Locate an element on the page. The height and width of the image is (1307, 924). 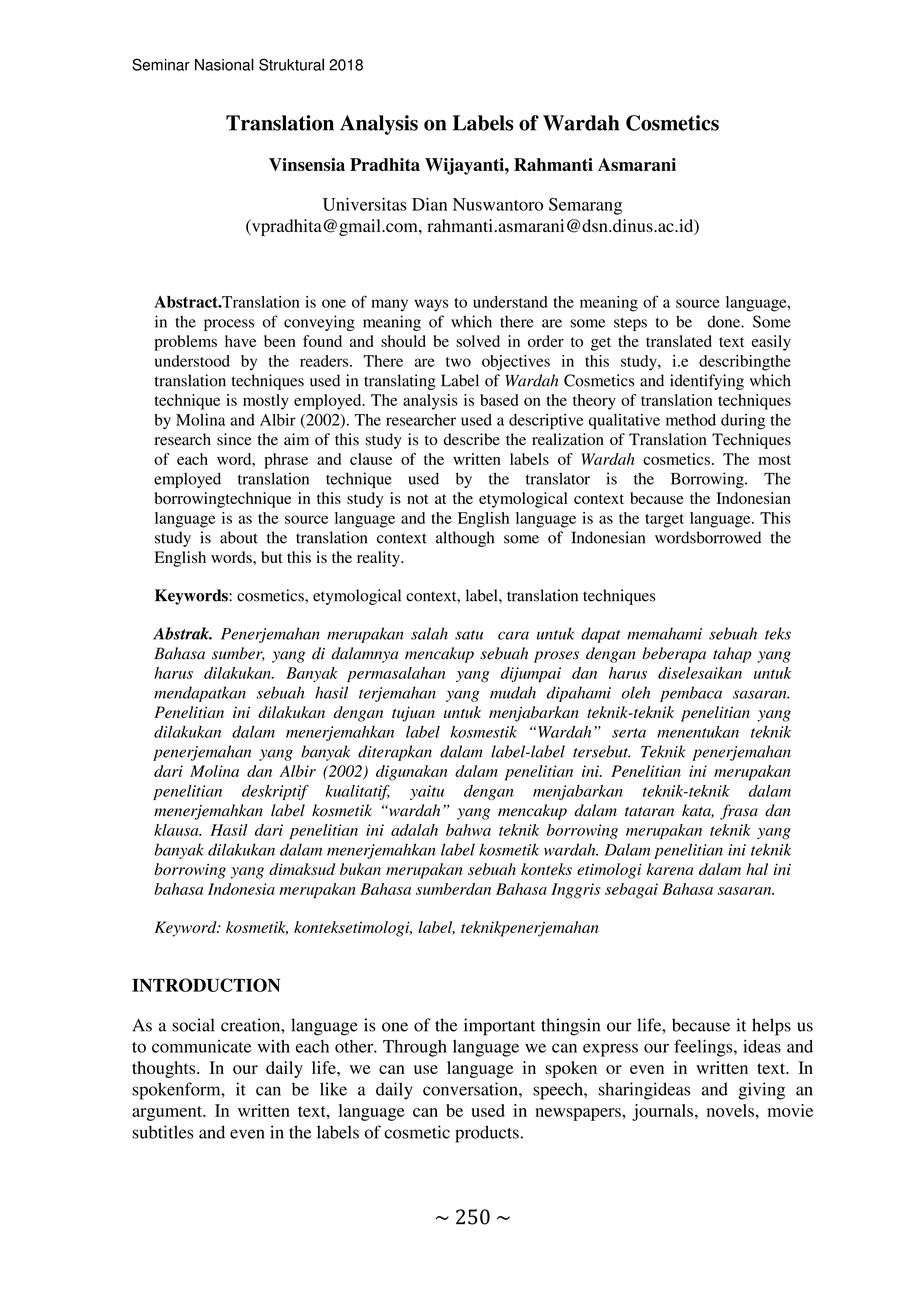
argument is located at coordinates (168, 1113).
